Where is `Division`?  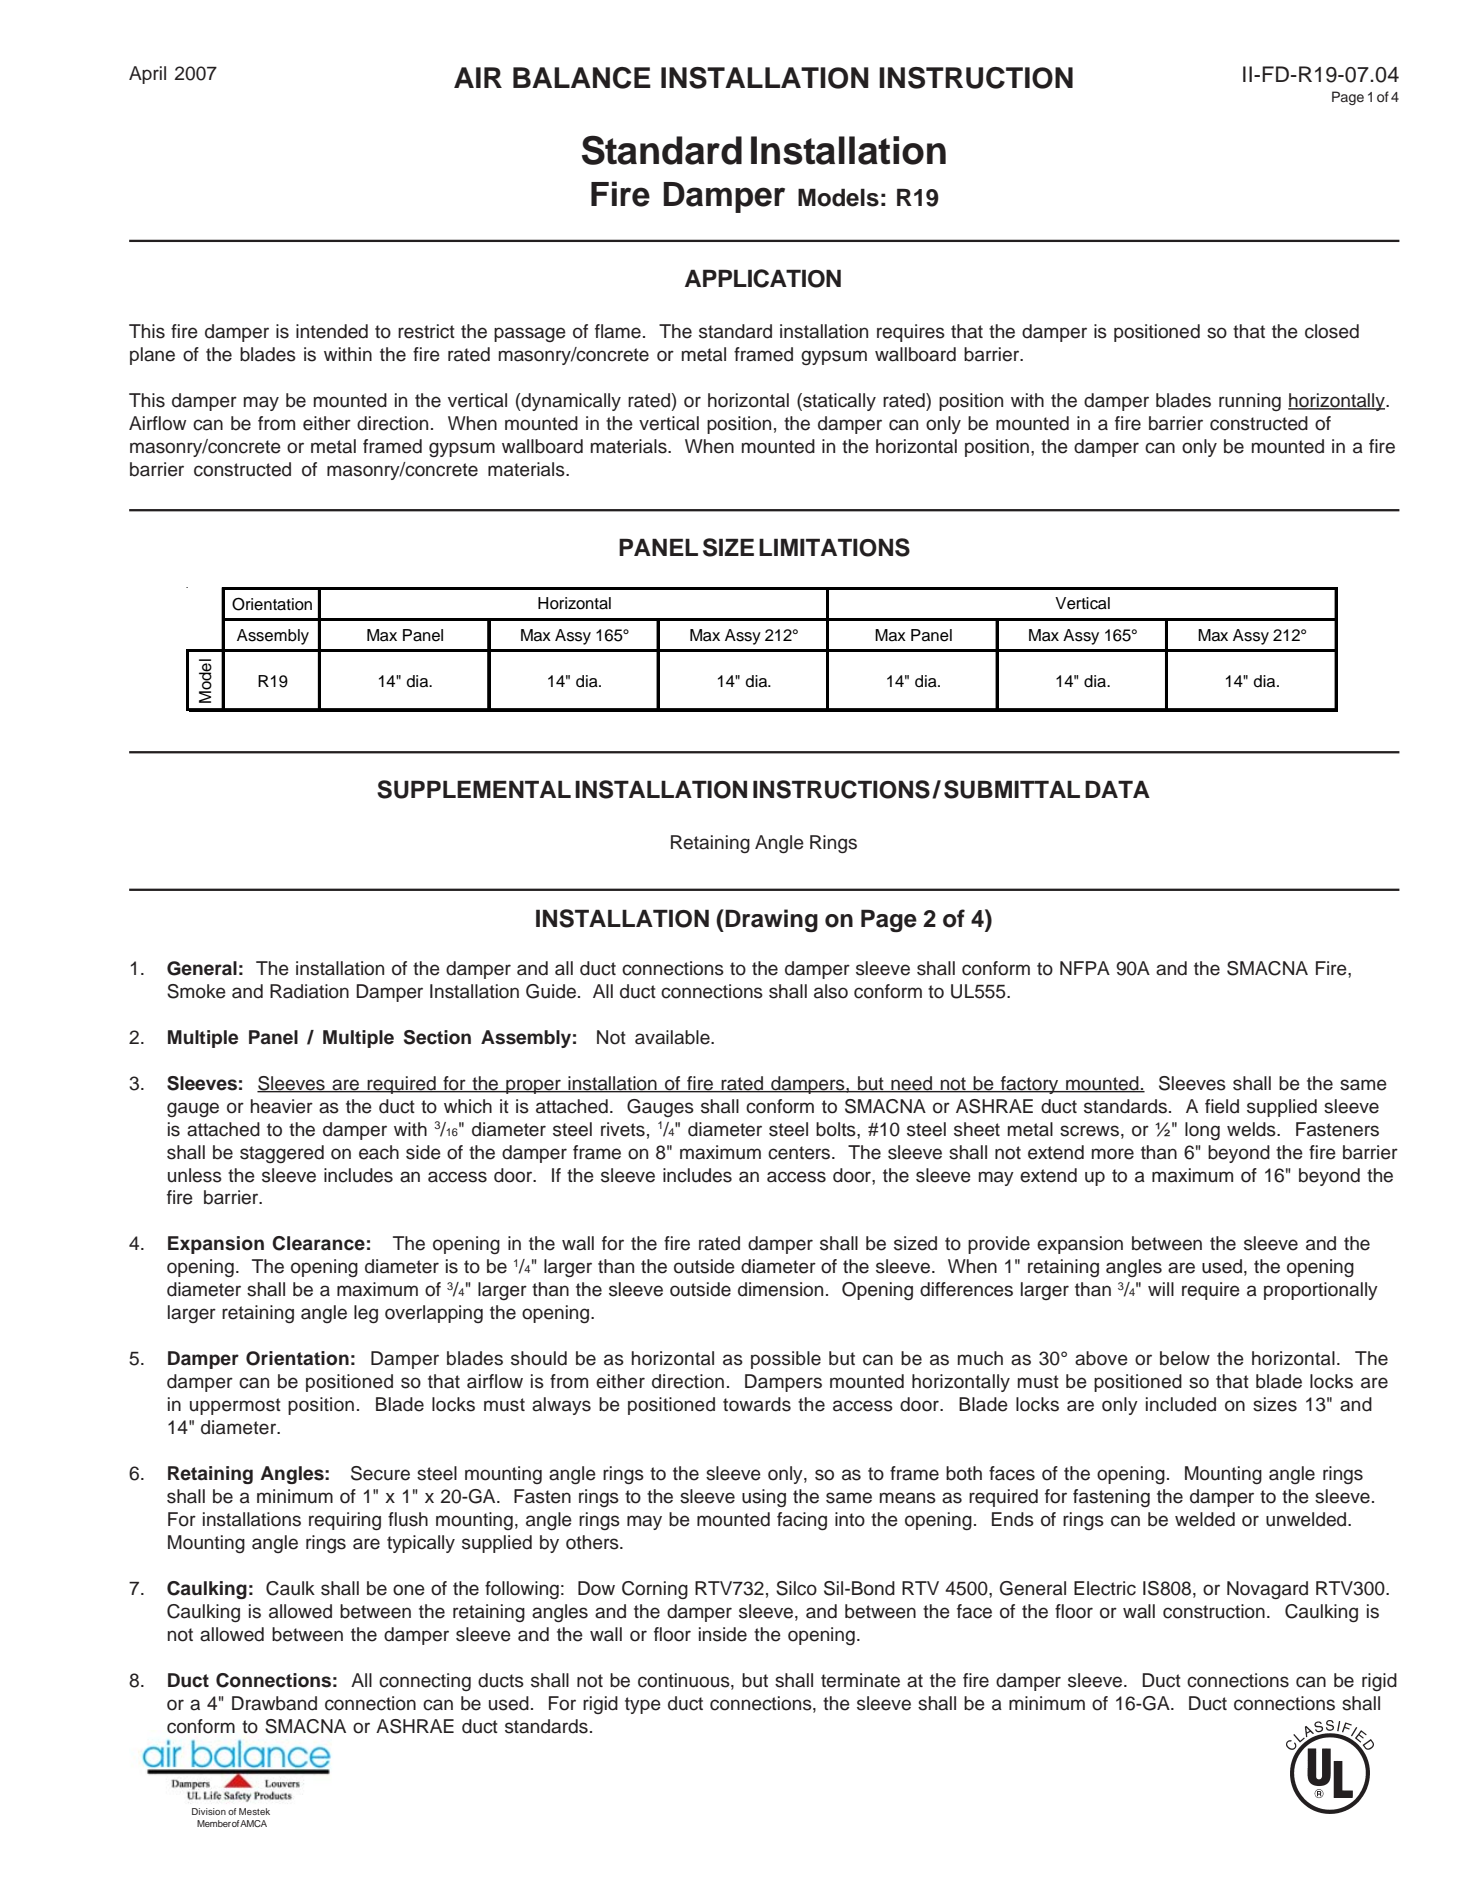
Division is located at coordinates (209, 1811).
